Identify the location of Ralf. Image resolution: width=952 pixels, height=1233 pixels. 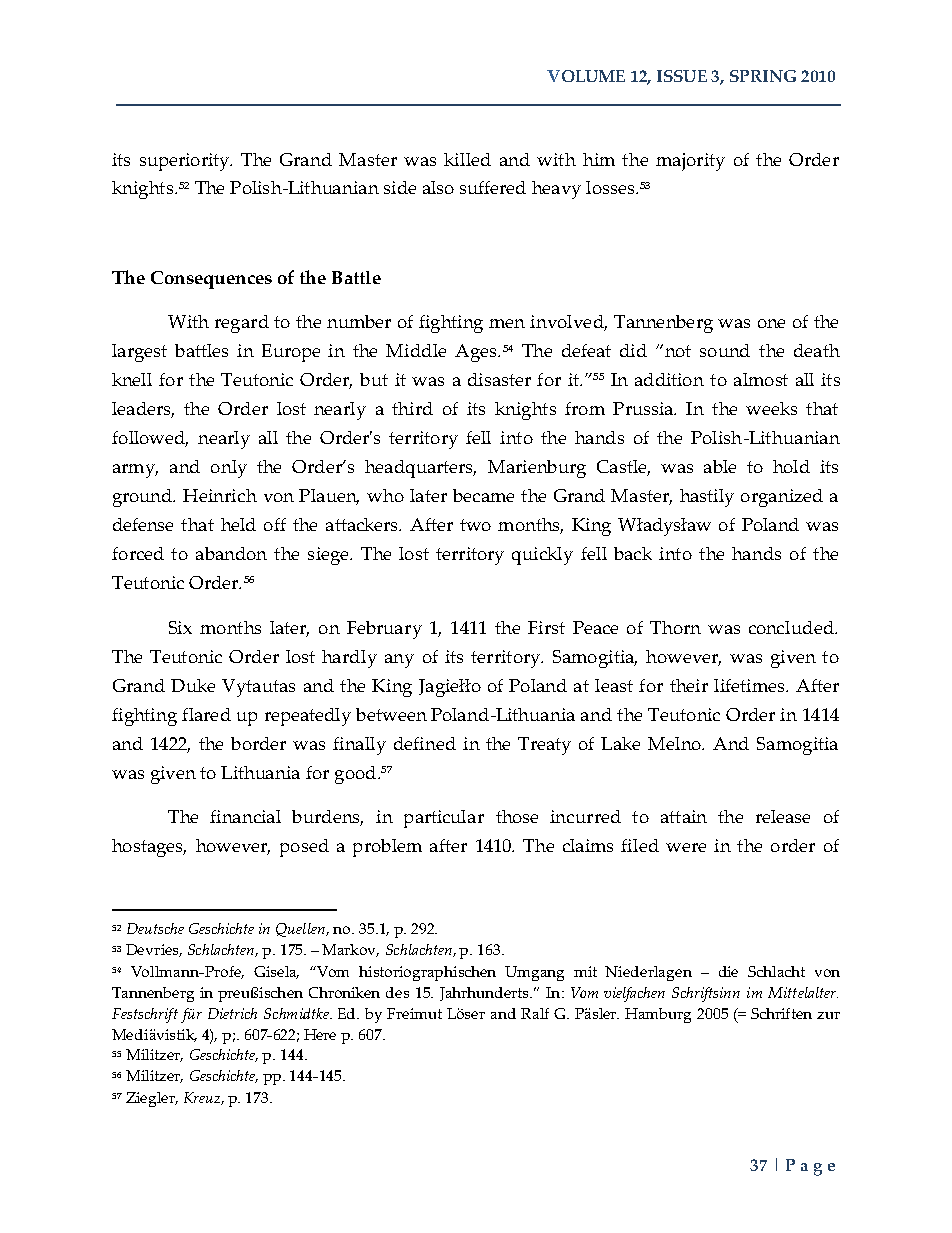
(535, 1013).
